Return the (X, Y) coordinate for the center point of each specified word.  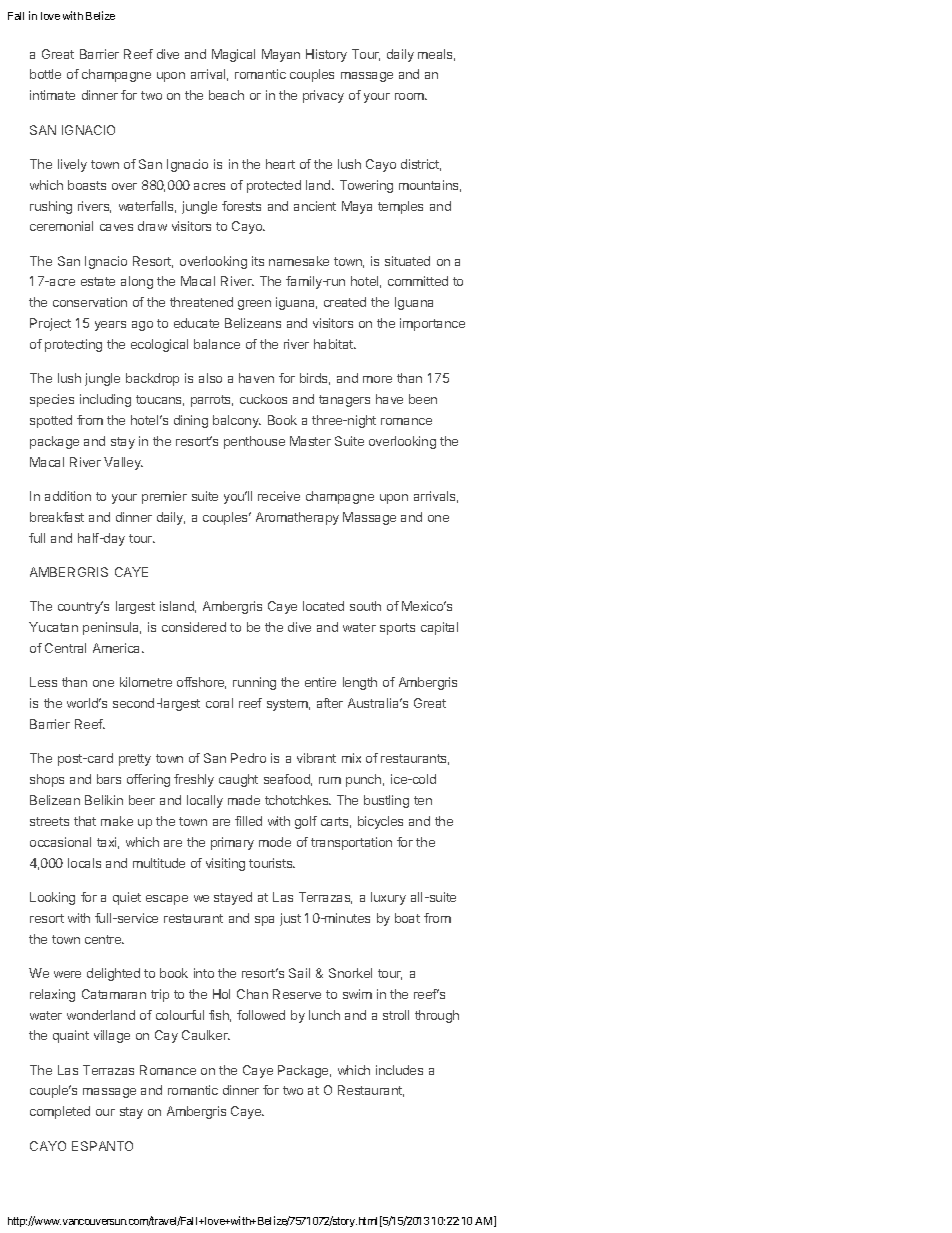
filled (248, 821)
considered (194, 627)
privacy (323, 96)
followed (261, 1015)
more (377, 379)
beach (226, 95)
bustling (386, 801)
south (365, 606)
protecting (73, 345)
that (85, 821)
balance (217, 344)
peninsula (112, 628)
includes (399, 1070)
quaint (71, 1036)
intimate (52, 95)
